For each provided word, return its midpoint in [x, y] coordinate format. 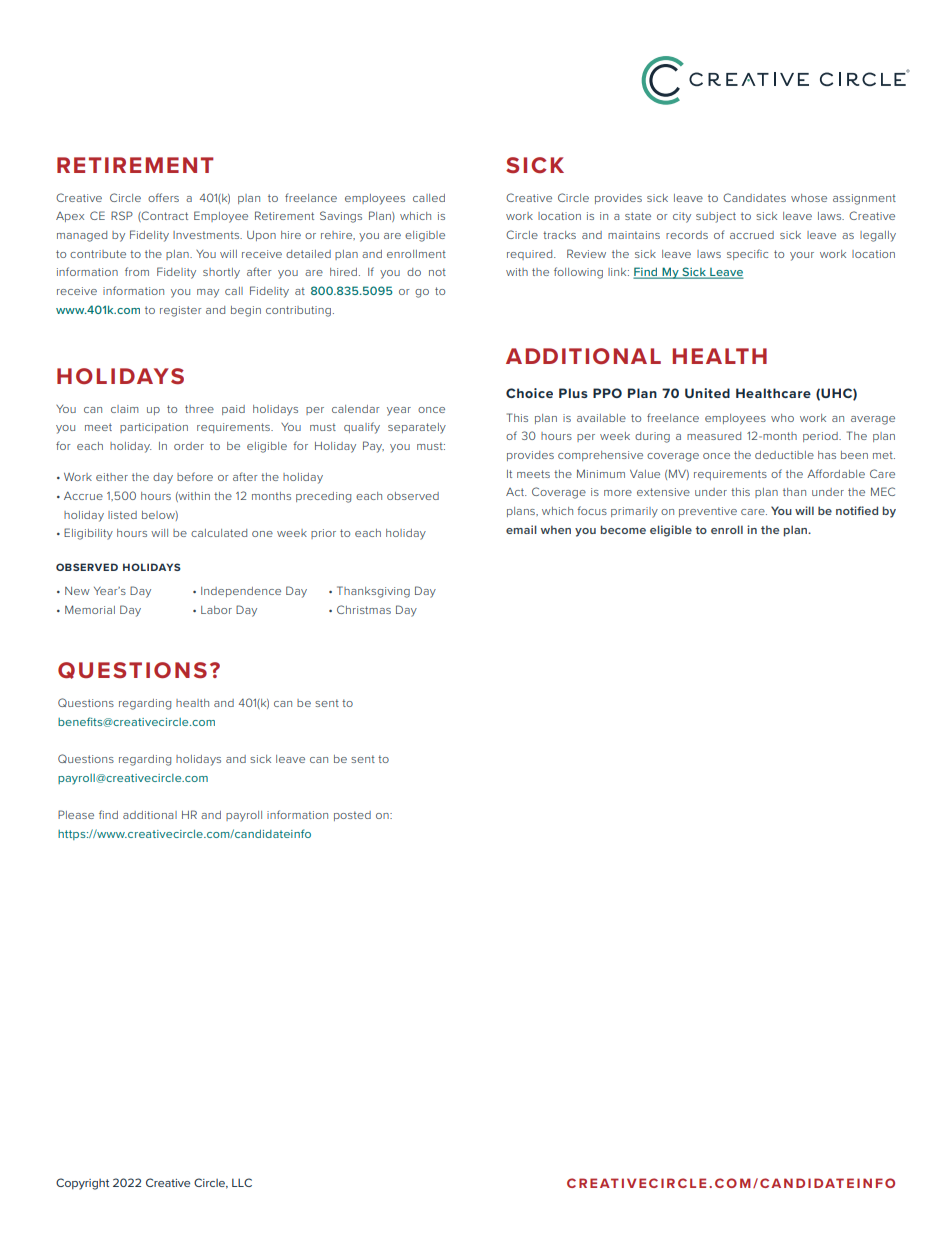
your [802, 256]
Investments [207, 235]
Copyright [82, 1184]
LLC [242, 1182]
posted [352, 816]
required [531, 255]
